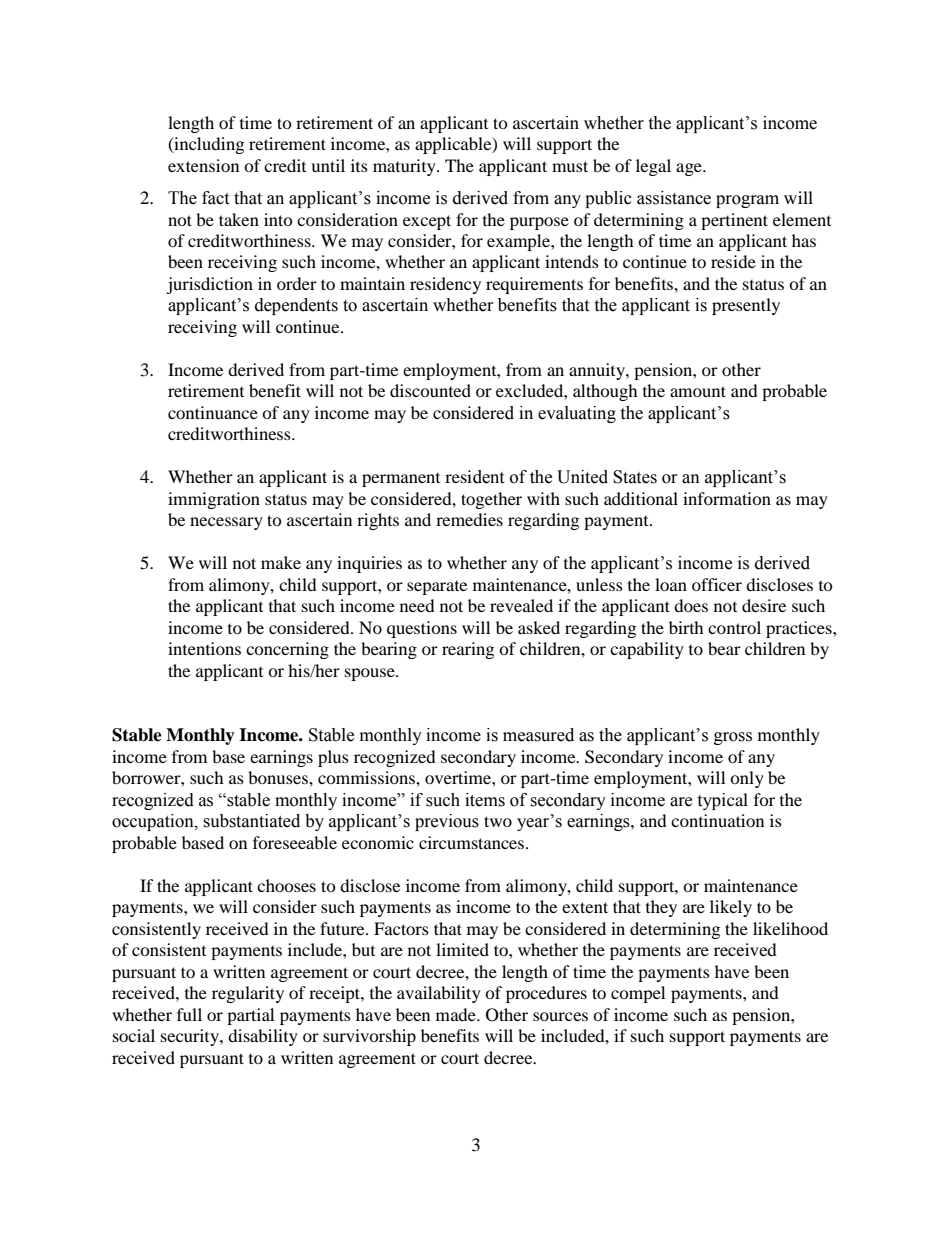  Describe the element at coordinates (491, 500) in the page. I see `together` at that location.
